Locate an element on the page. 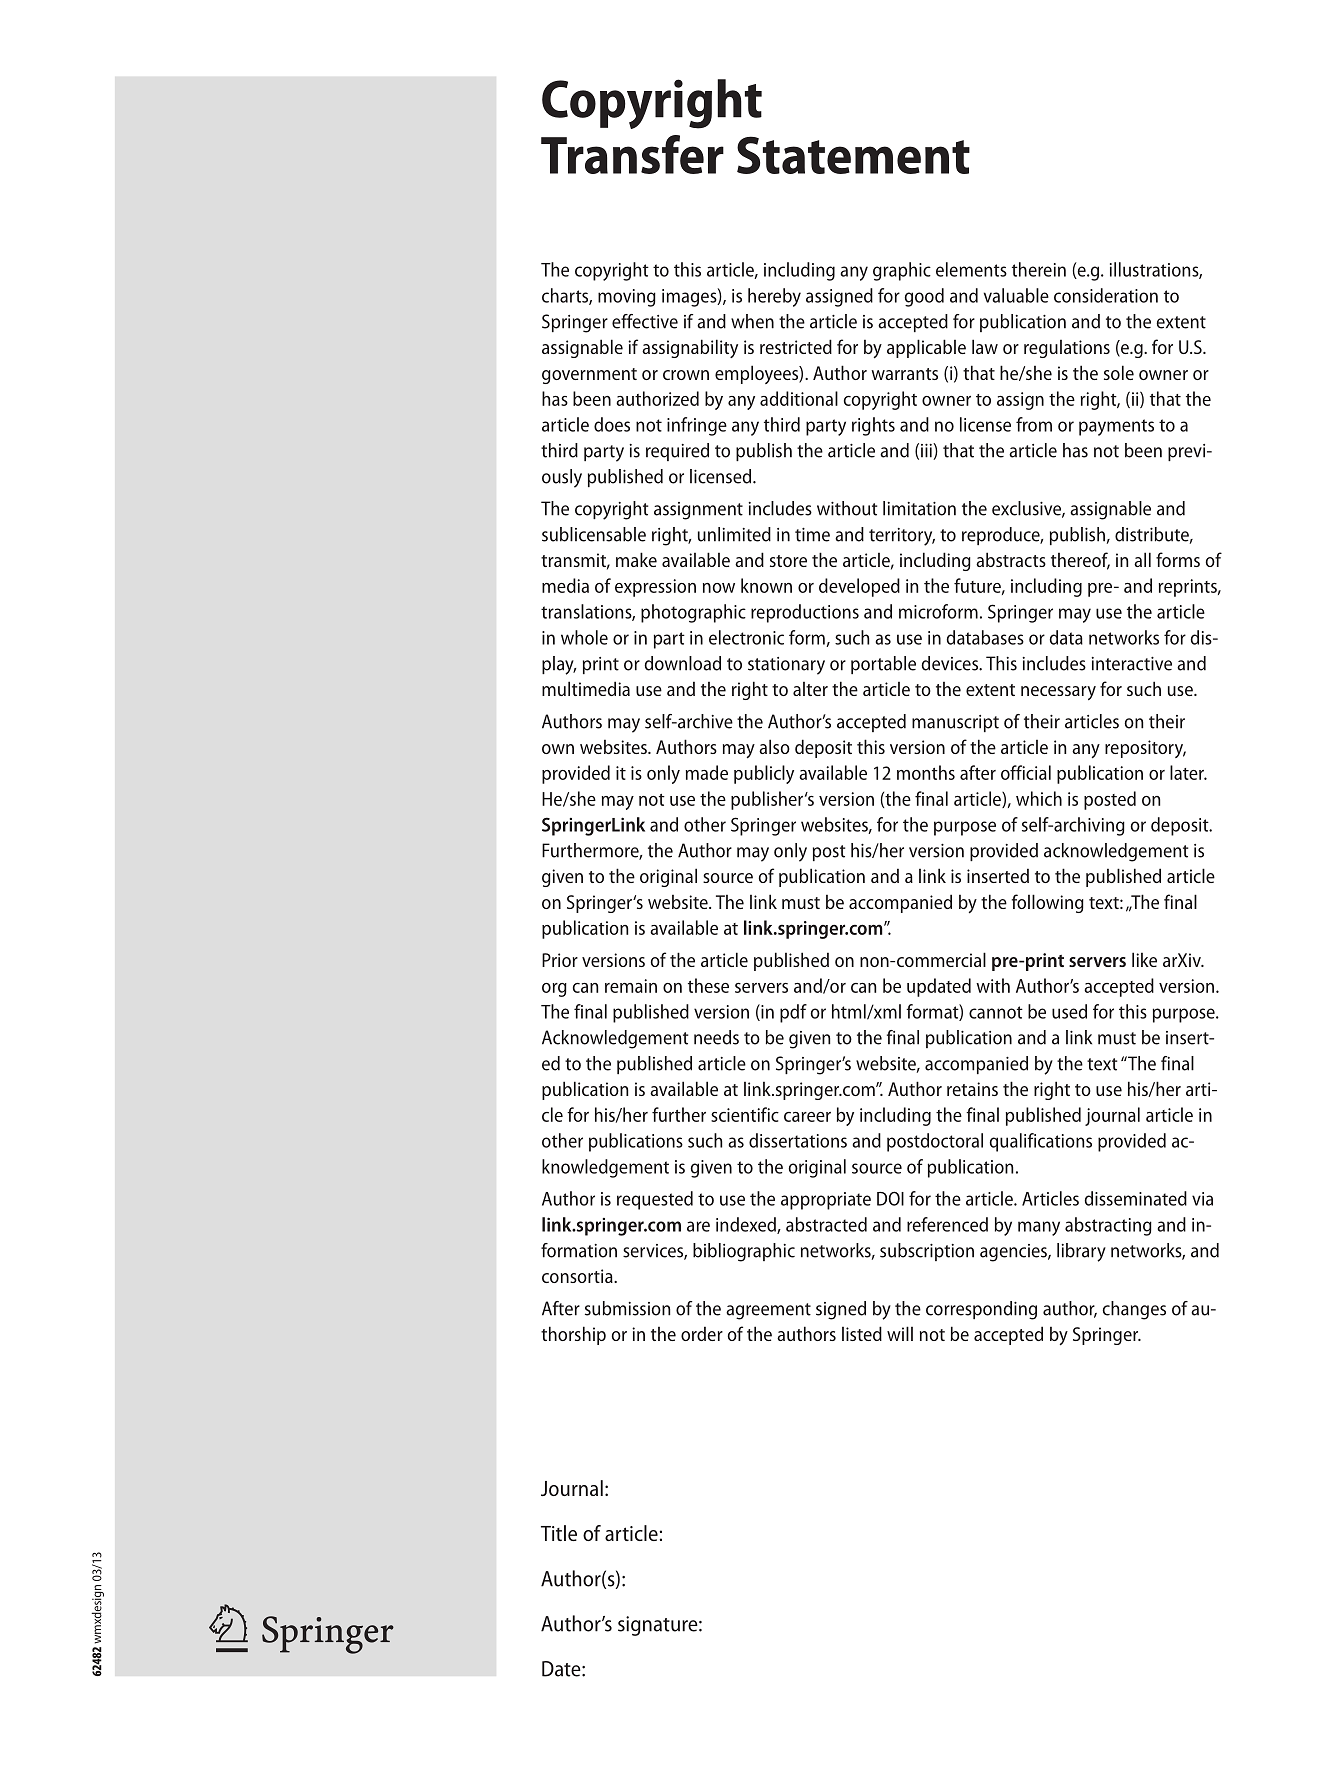 The height and width of the image is (1775, 1336). Statement is located at coordinates (853, 155).
